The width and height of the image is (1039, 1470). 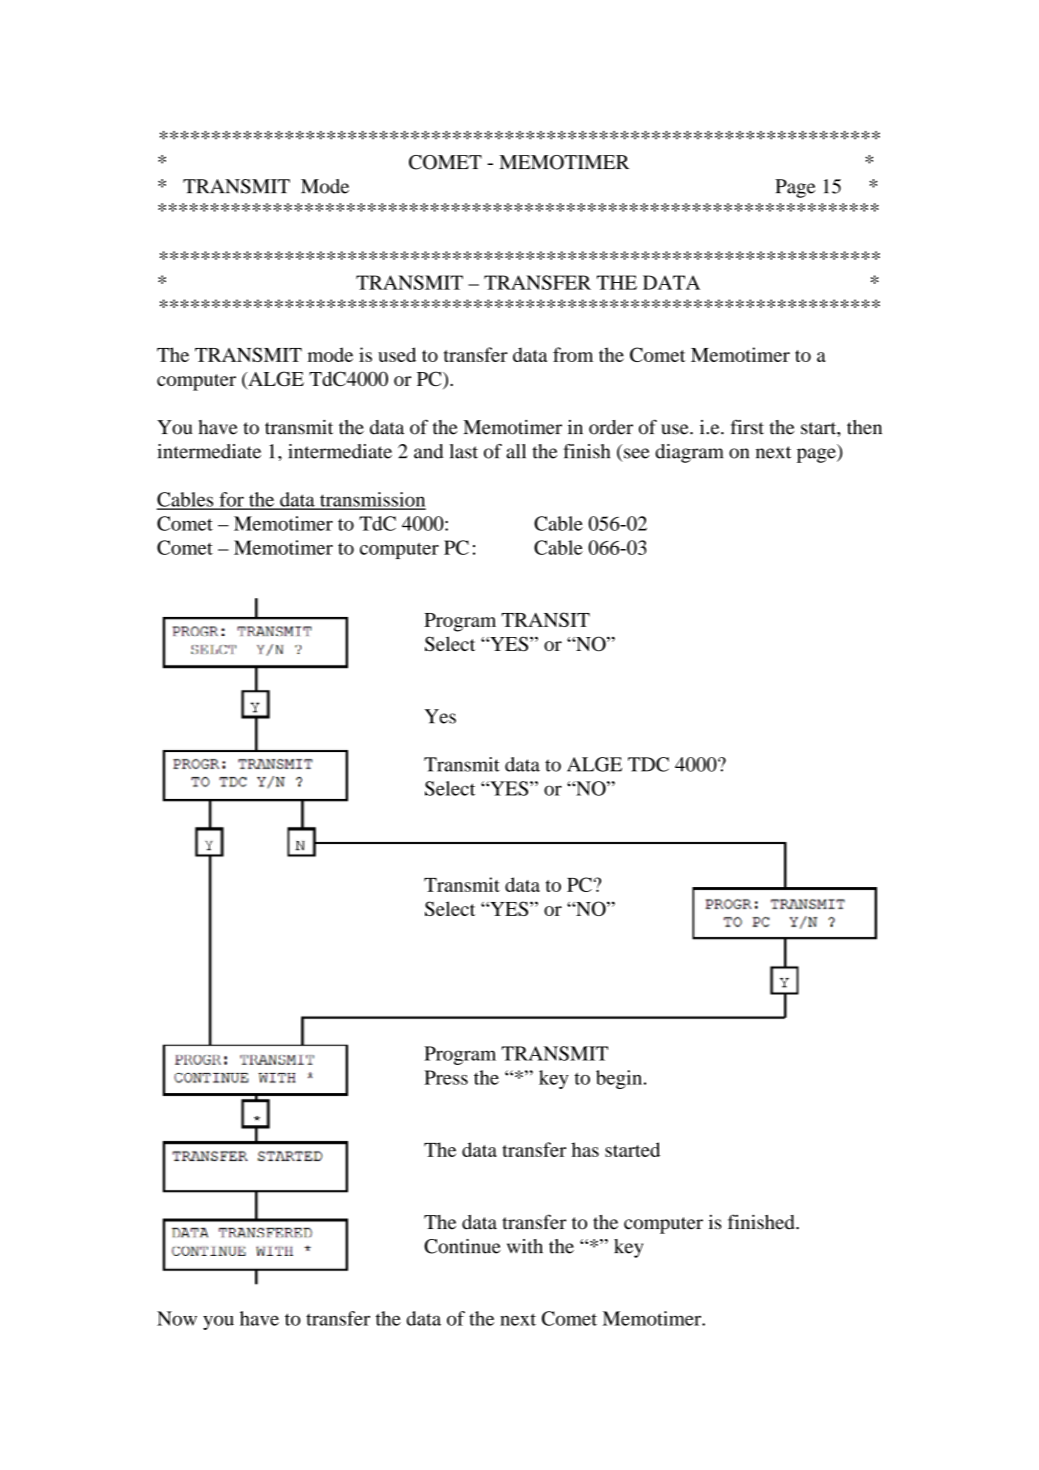 What do you see at coordinates (585, 1149) in the image?
I see `has` at bounding box center [585, 1149].
